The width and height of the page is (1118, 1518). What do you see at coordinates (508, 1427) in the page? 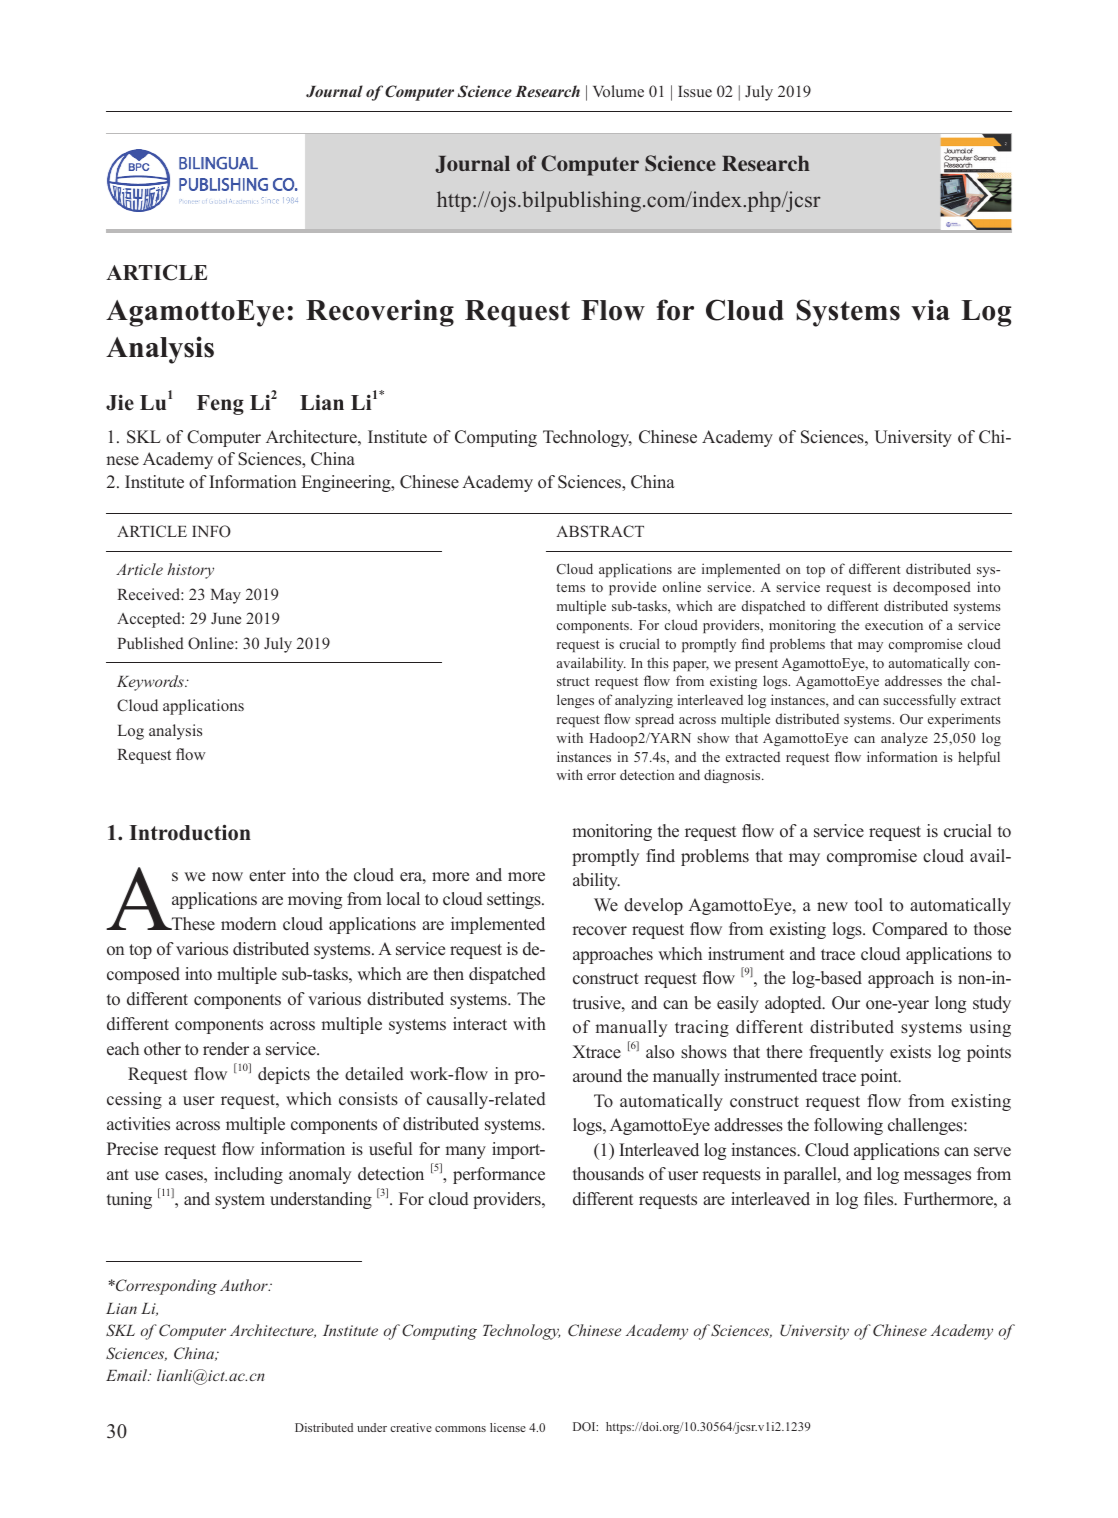
I see `license` at bounding box center [508, 1427].
